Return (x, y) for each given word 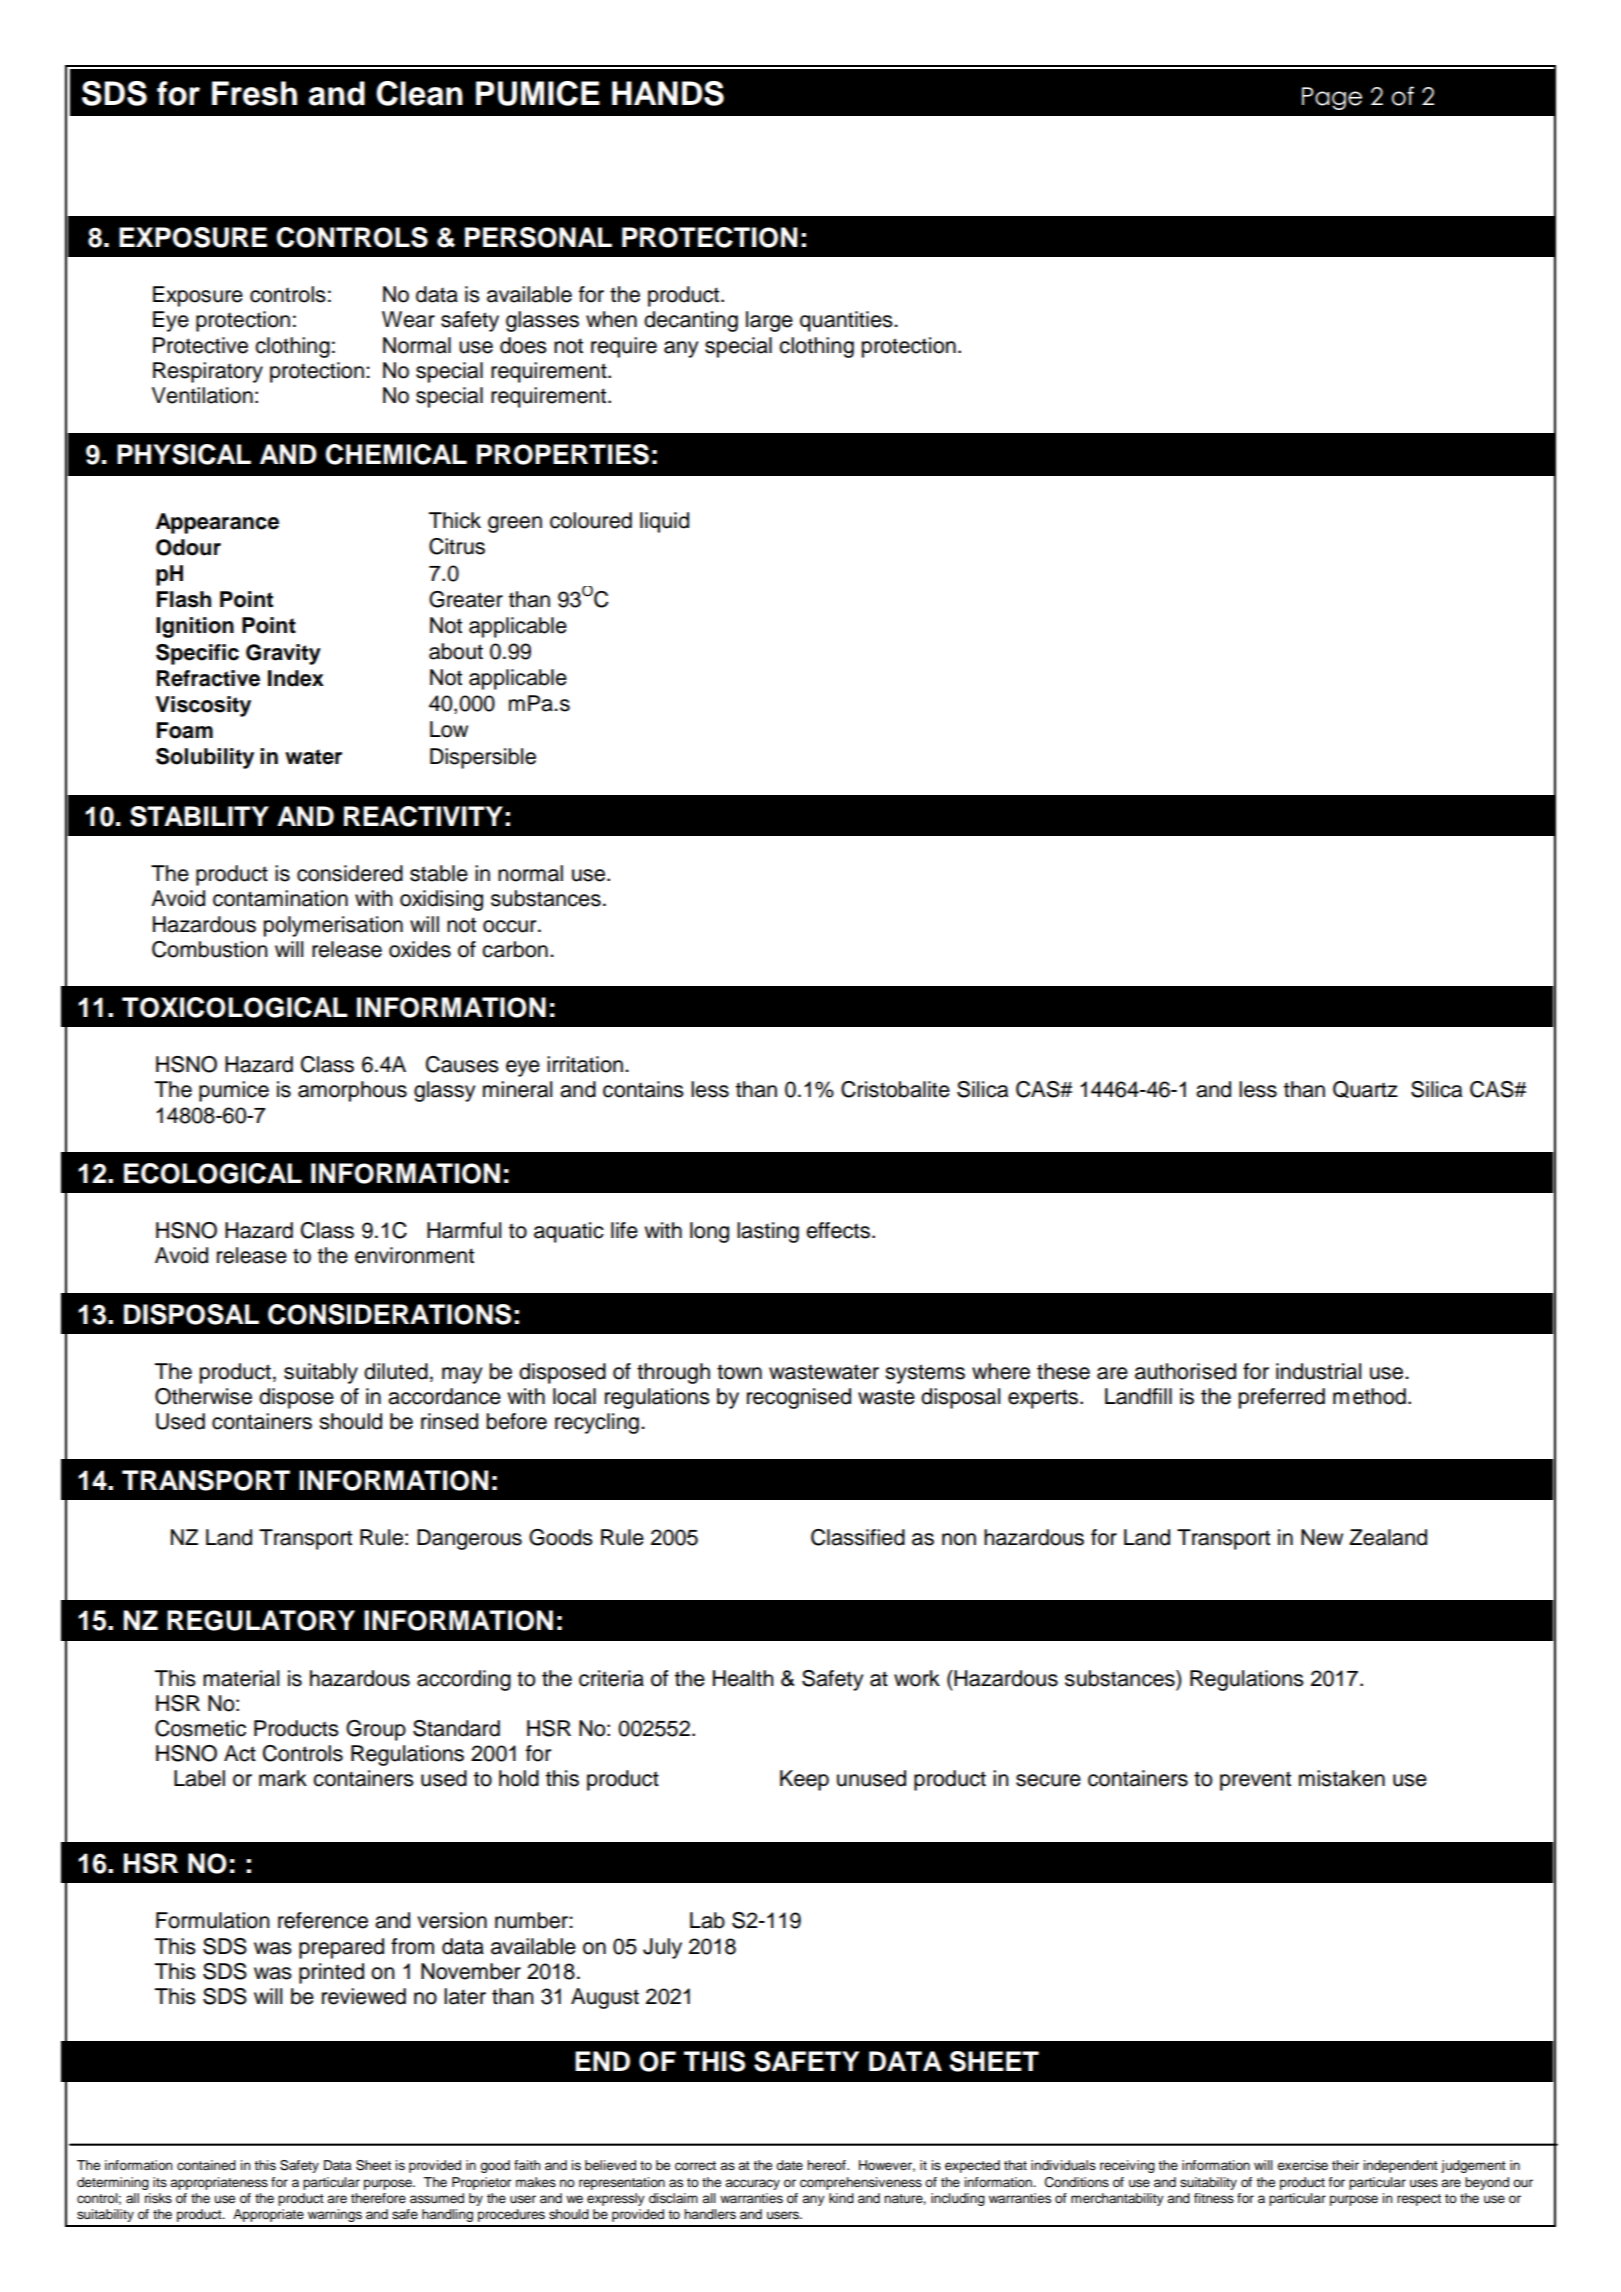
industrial (1318, 1371)
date (789, 2165)
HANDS (668, 93)
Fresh (254, 93)
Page (1332, 98)
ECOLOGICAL (213, 1173)
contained (206, 2165)
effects (838, 1230)
